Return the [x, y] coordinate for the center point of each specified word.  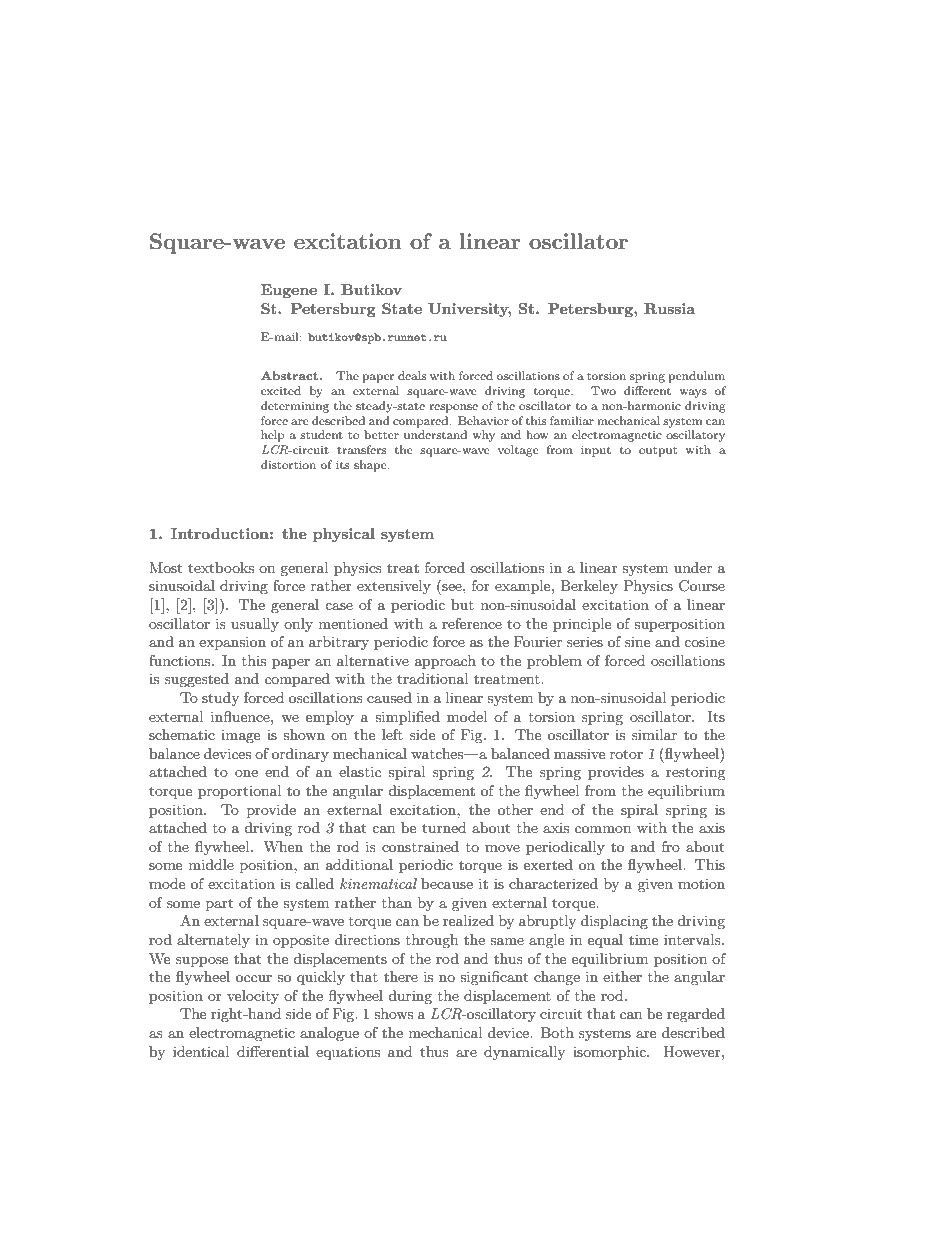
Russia [669, 308]
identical [201, 1051]
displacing [614, 922]
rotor [626, 754]
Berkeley [589, 587]
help [273, 436]
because [447, 883]
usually [255, 625]
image [240, 736]
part [219, 904]
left [392, 734]
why [484, 436]
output [658, 451]
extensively [394, 587]
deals [412, 375]
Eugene [289, 291]
